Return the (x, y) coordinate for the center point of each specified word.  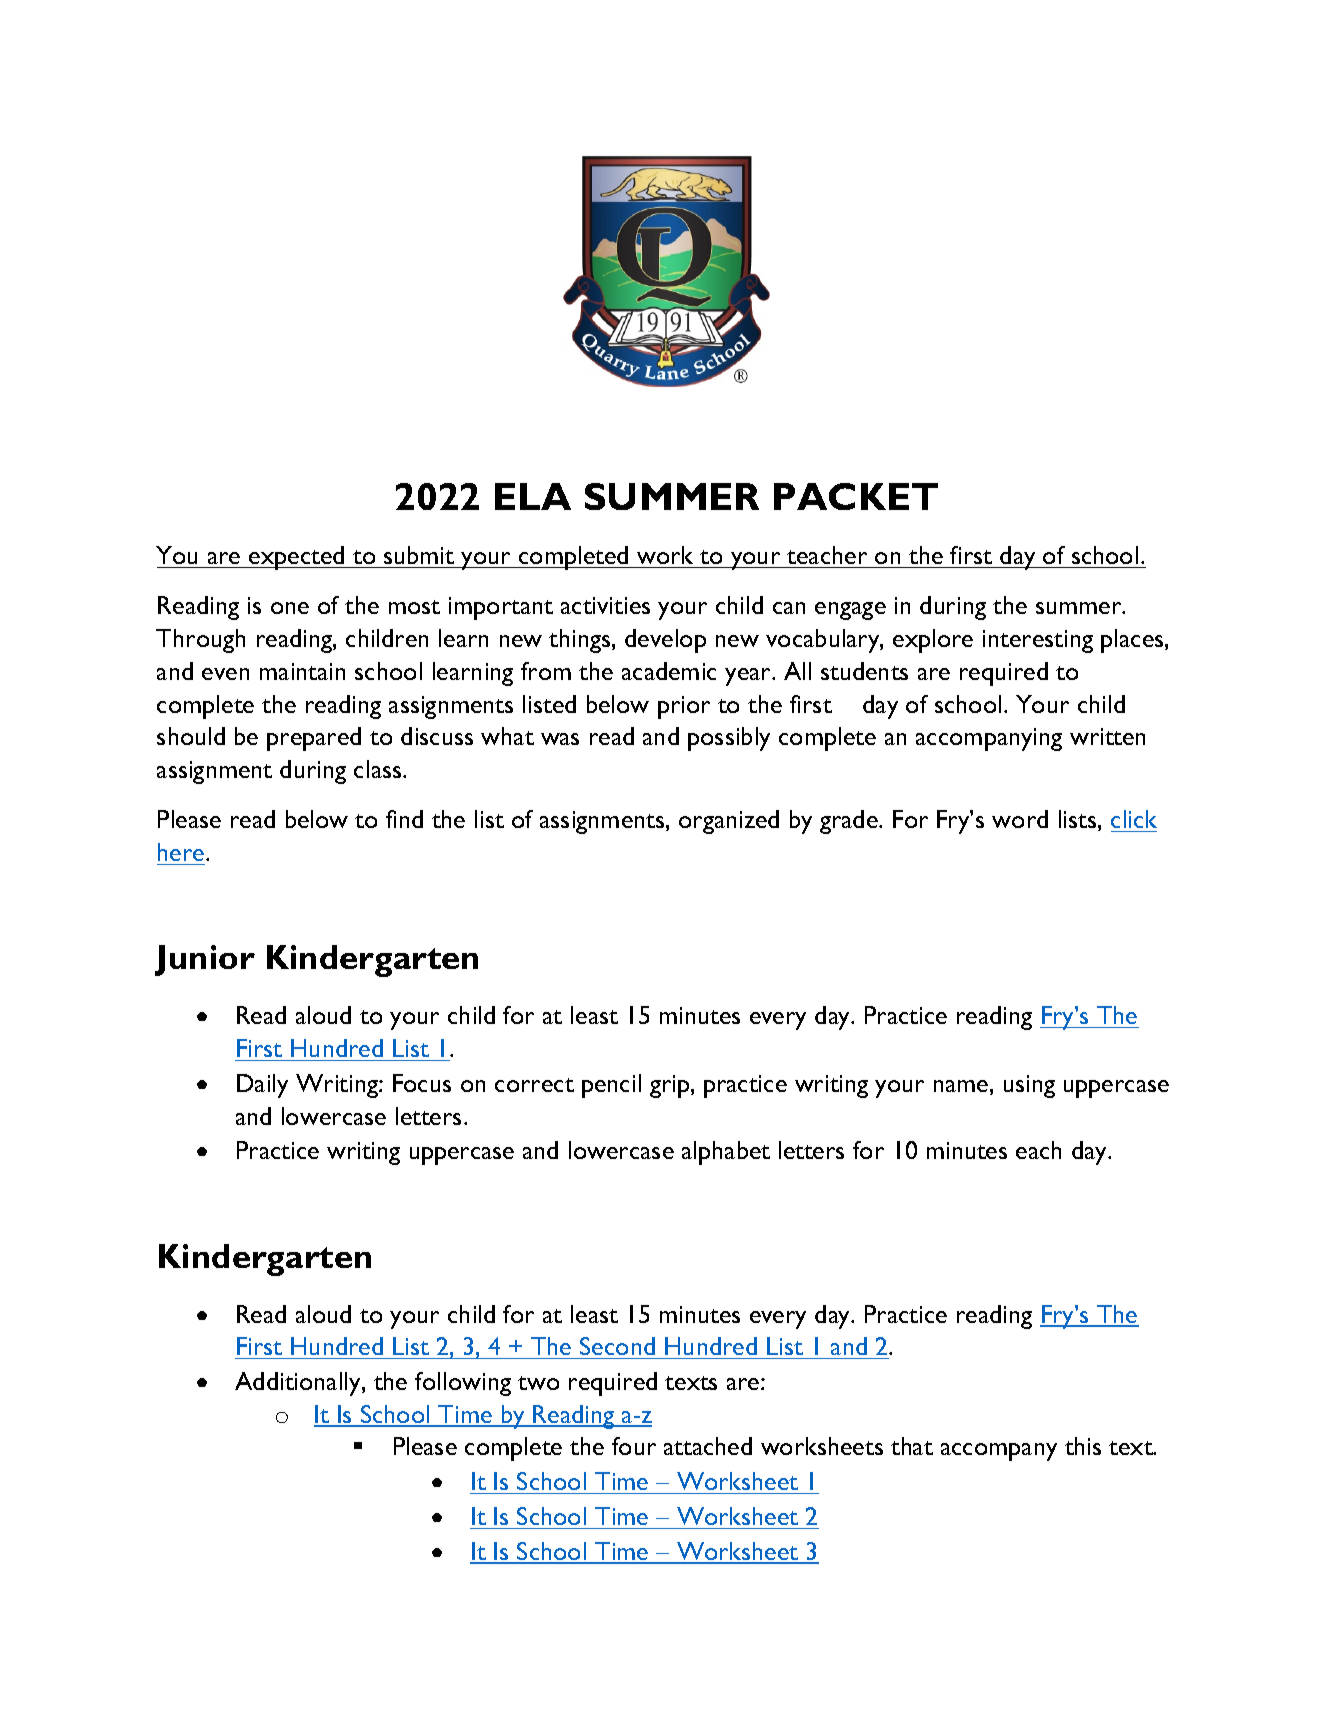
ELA (533, 496)
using (1029, 1086)
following (463, 1384)
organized (729, 822)
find (404, 819)
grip (671, 1086)
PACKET (856, 496)
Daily (262, 1086)
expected (297, 558)
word (1020, 819)
